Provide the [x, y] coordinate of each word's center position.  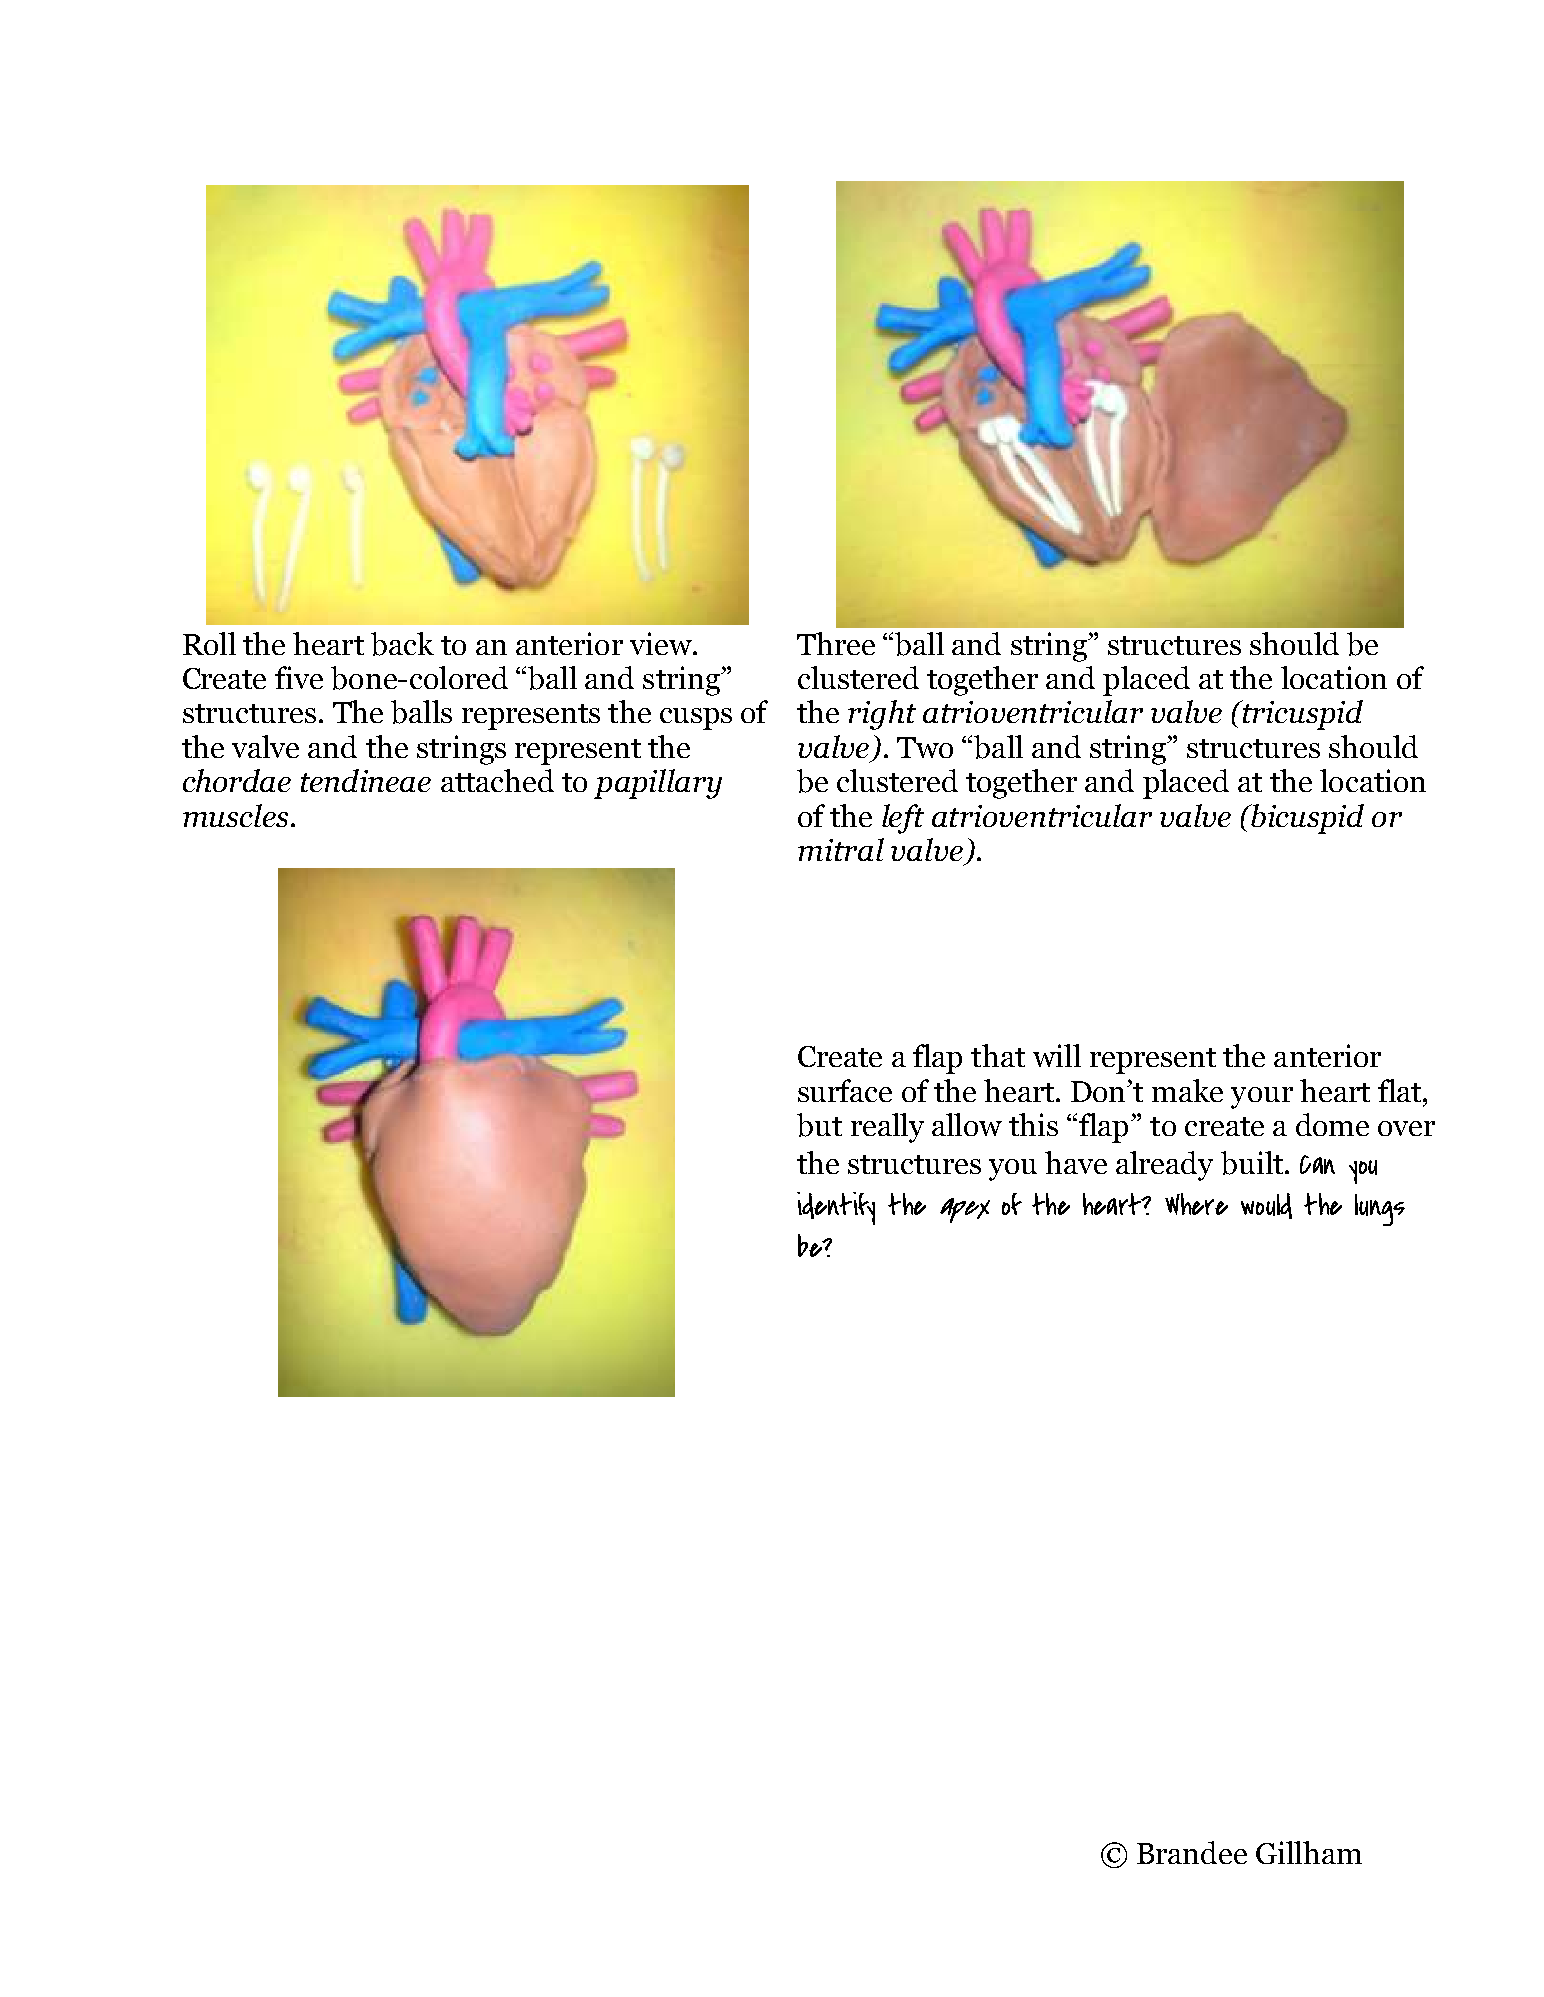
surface [845, 1090]
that [998, 1055]
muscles [235, 815]
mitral [841, 849]
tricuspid [1302, 715]
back [402, 644]
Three [836, 643]
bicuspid [1306, 819]
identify [836, 1208]
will [1057, 1055]
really [887, 1128]
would [1266, 1206]
